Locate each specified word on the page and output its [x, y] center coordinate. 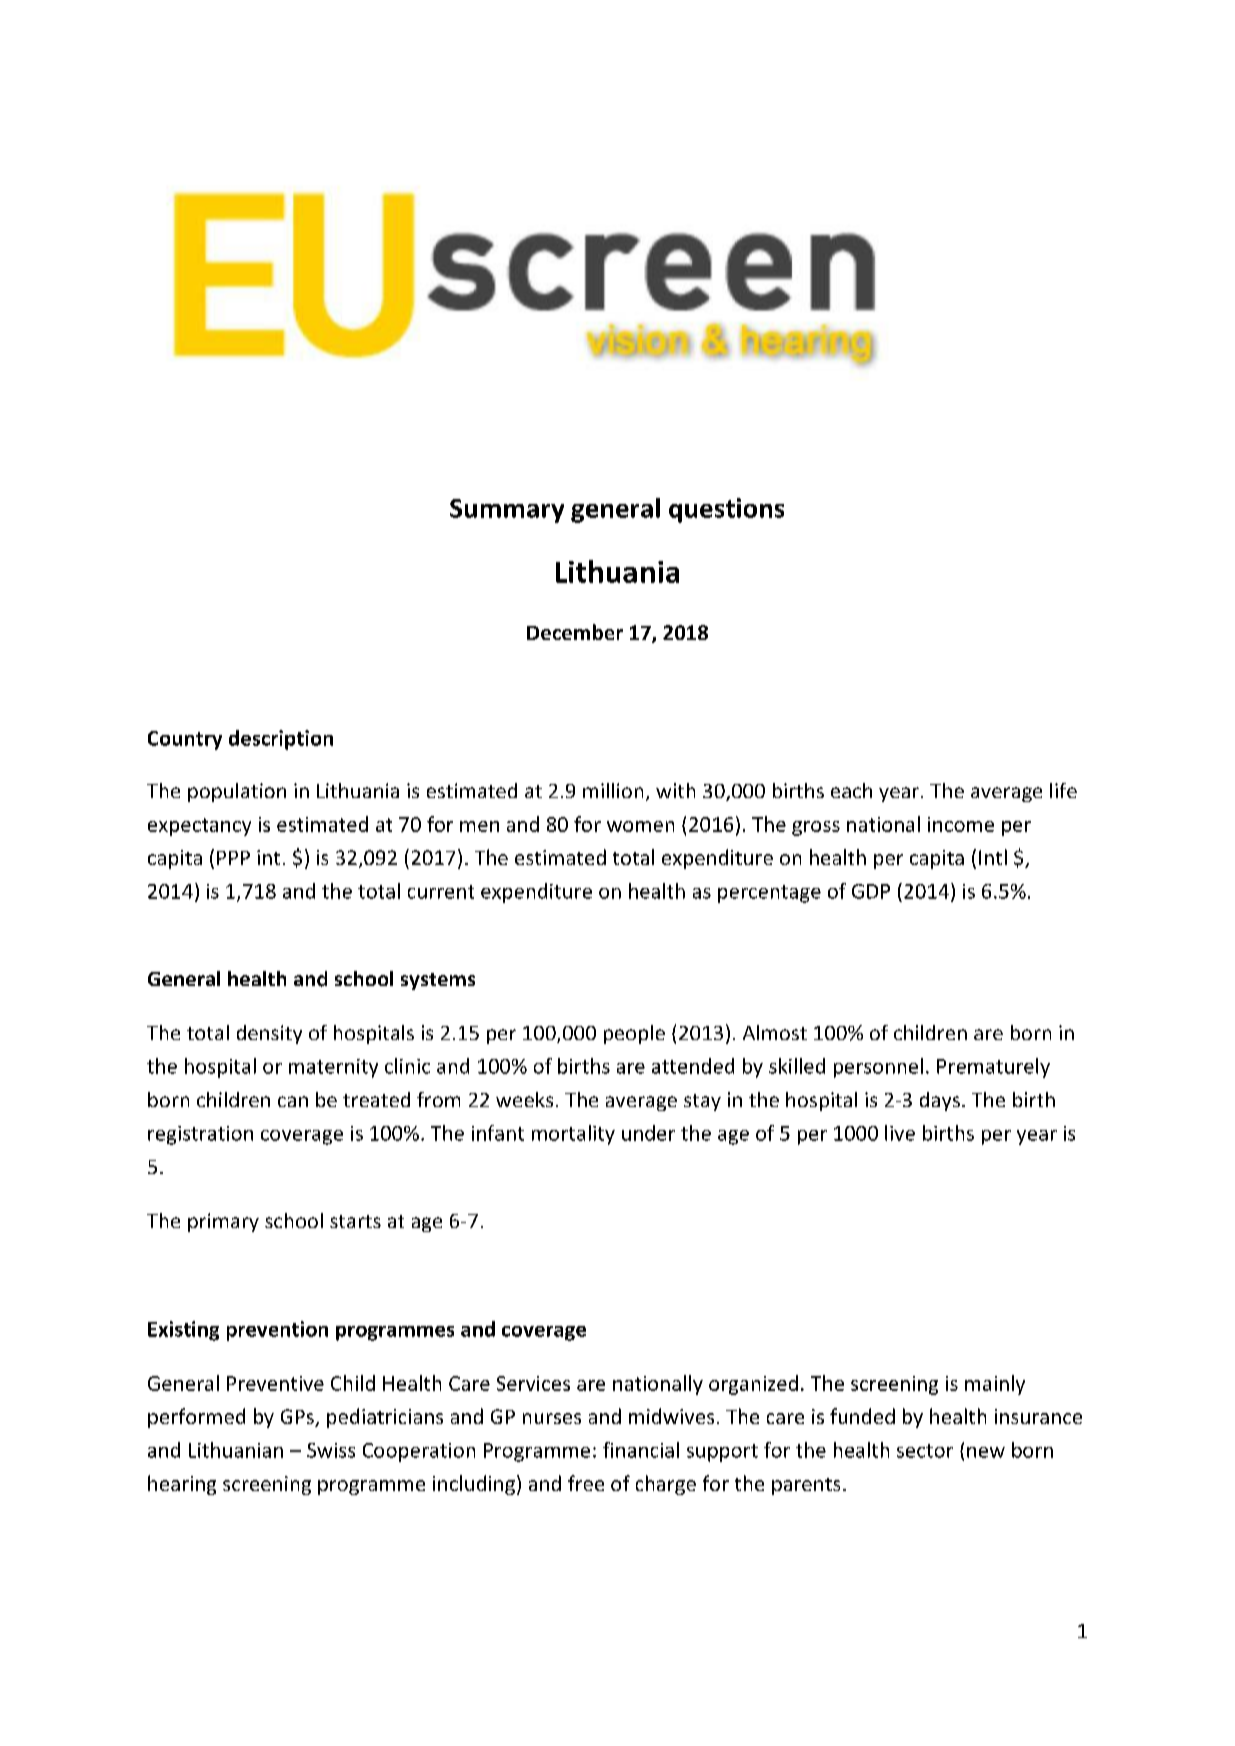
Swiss [331, 1450]
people [634, 1034]
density [269, 1034]
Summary [507, 511]
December [575, 632]
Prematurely [993, 1068]
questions [726, 510]
